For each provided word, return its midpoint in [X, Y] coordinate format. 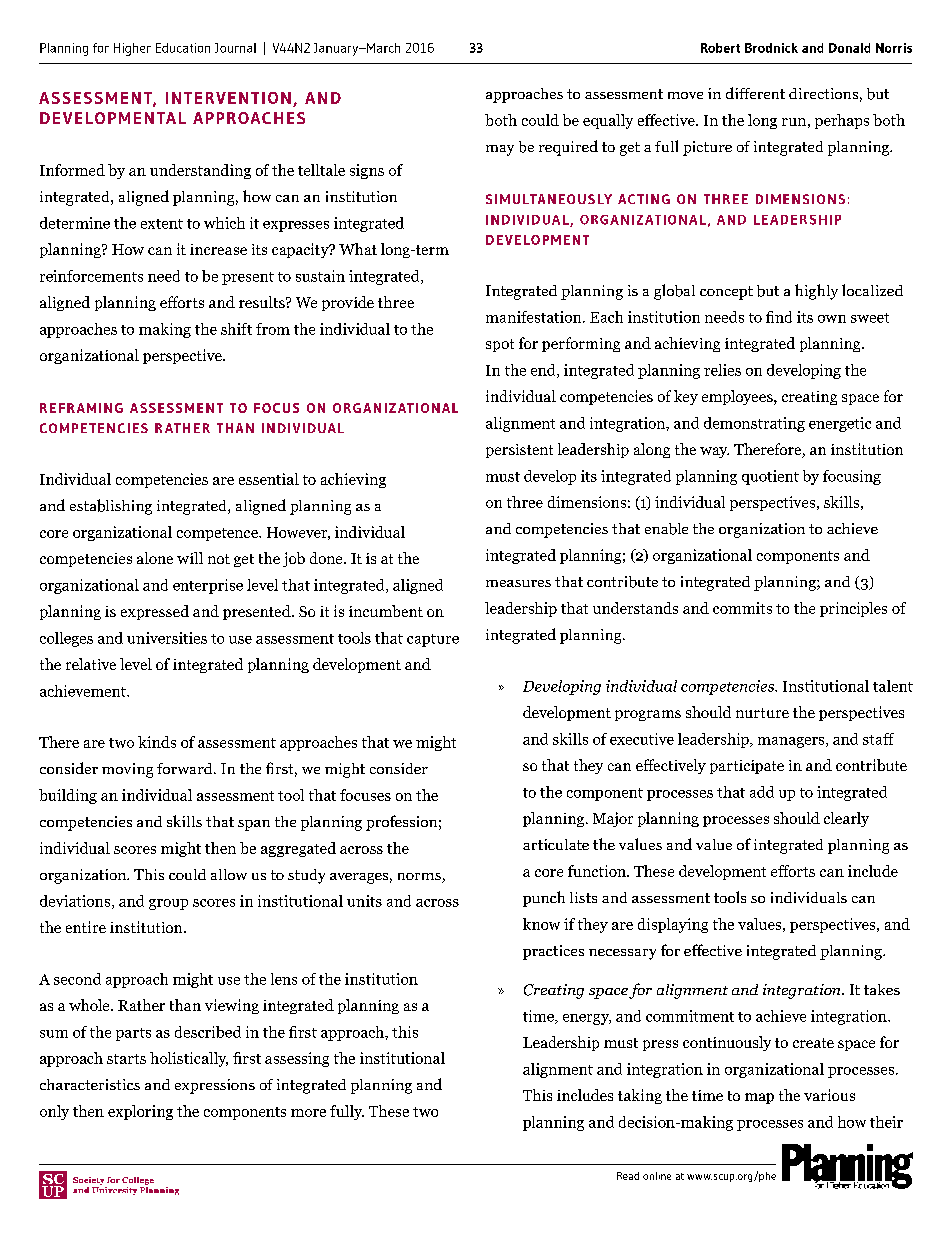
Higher [132, 49]
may [500, 150]
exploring [140, 1112]
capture [433, 640]
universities [167, 638]
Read [628, 1176]
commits [742, 608]
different [755, 93]
